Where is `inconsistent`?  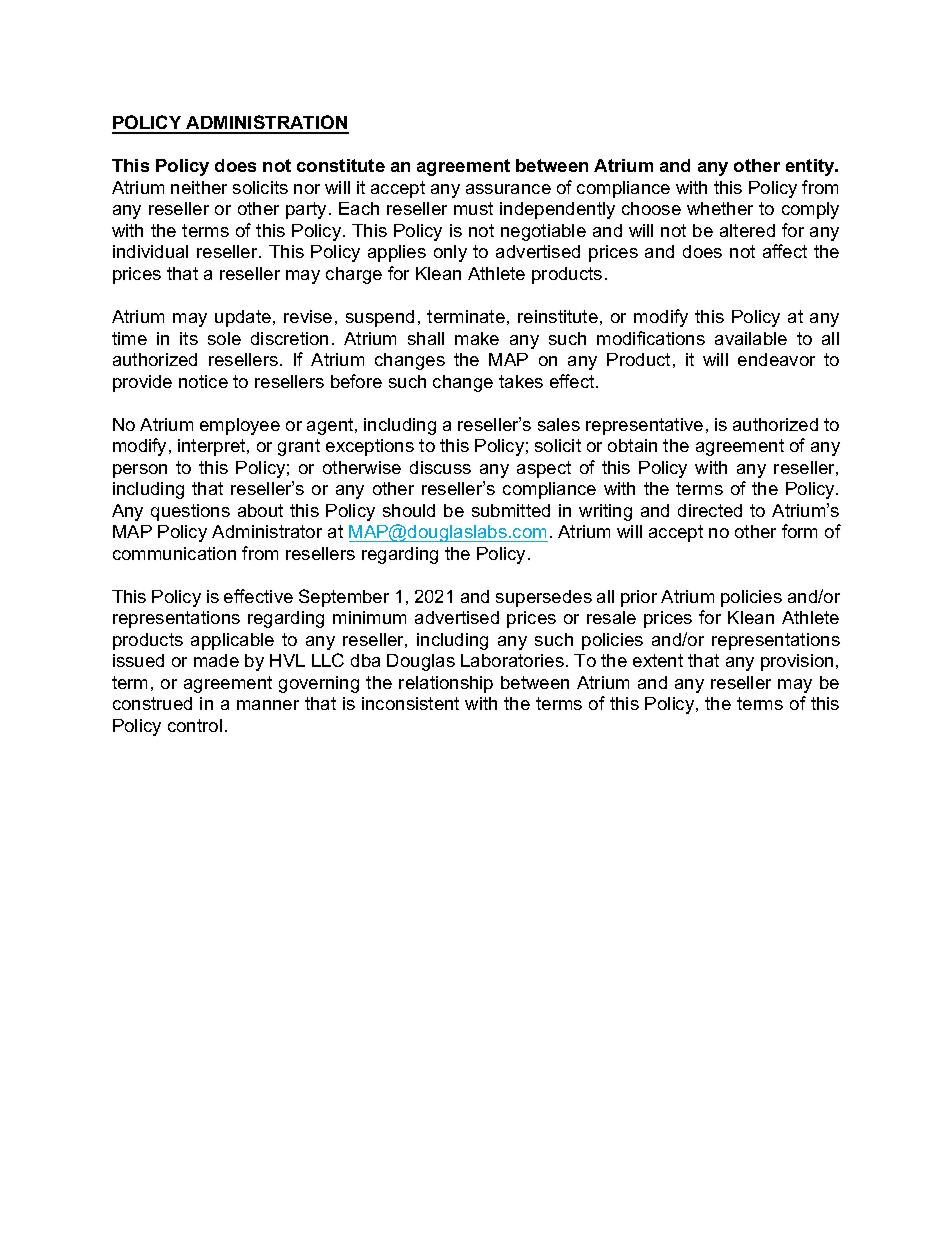
inconsistent is located at coordinates (410, 703).
